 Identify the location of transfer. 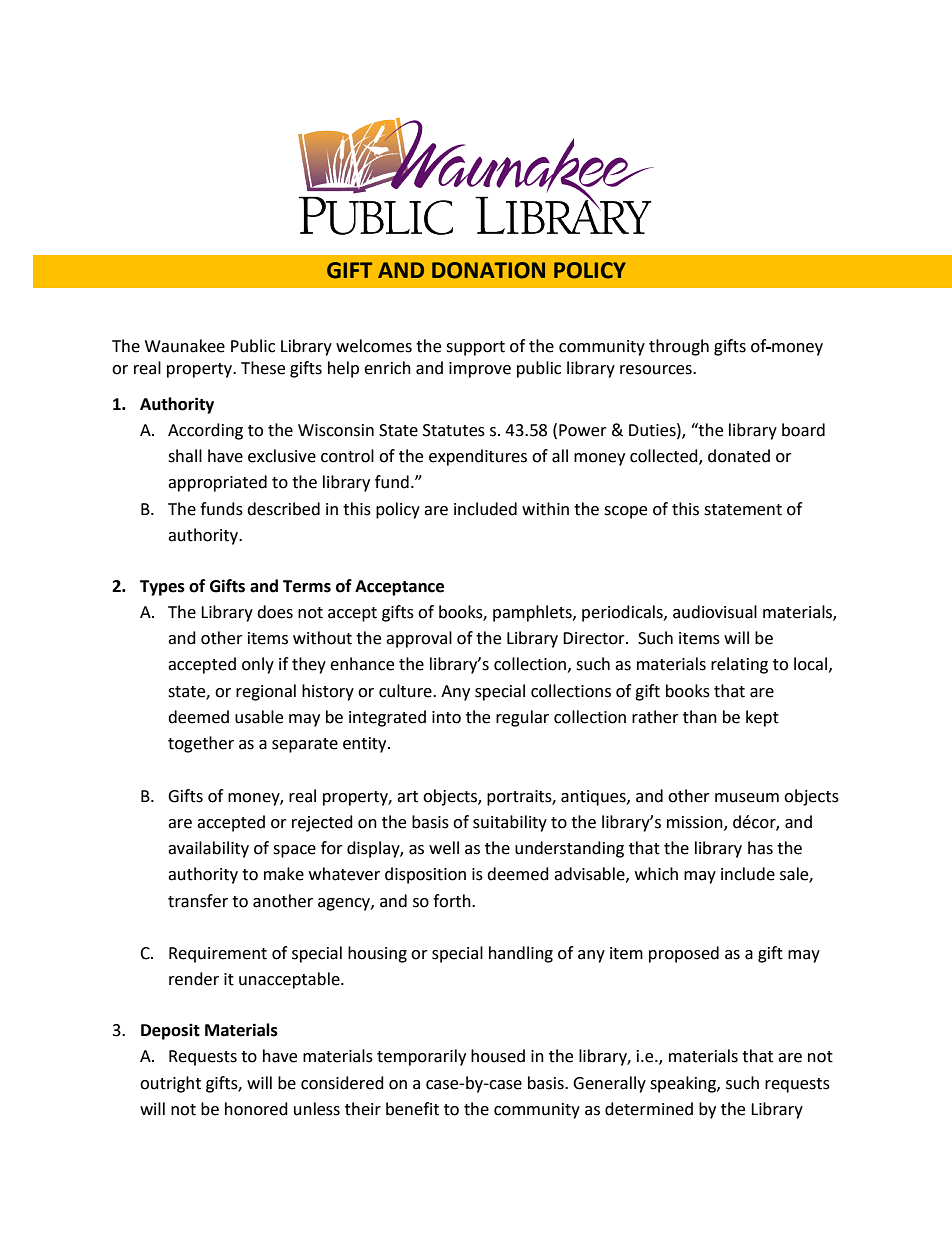
(198, 901).
